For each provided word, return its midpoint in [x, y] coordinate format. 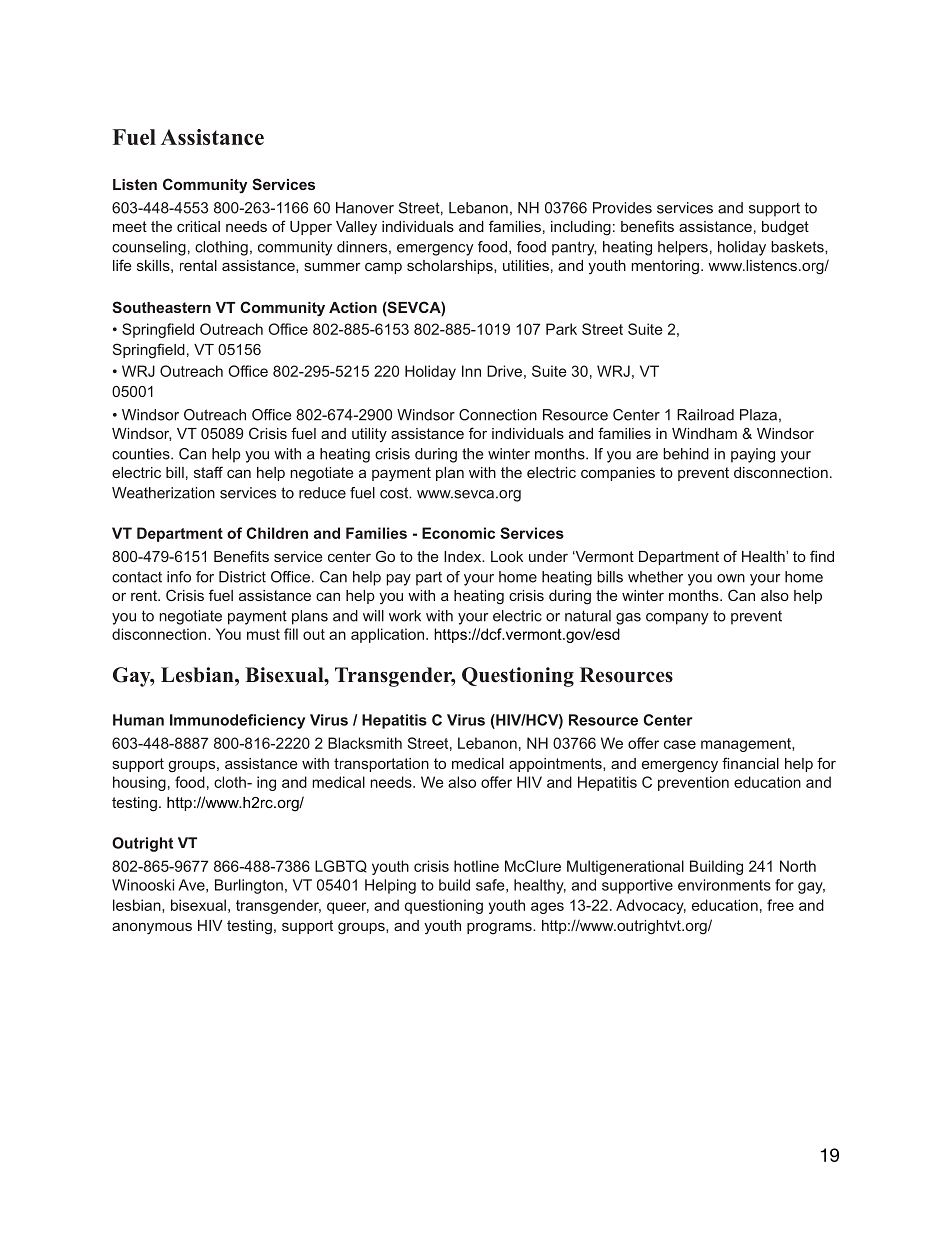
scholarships [451, 267]
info [179, 577]
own [731, 578]
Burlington [249, 886]
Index [464, 556]
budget [785, 228]
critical [198, 226]
